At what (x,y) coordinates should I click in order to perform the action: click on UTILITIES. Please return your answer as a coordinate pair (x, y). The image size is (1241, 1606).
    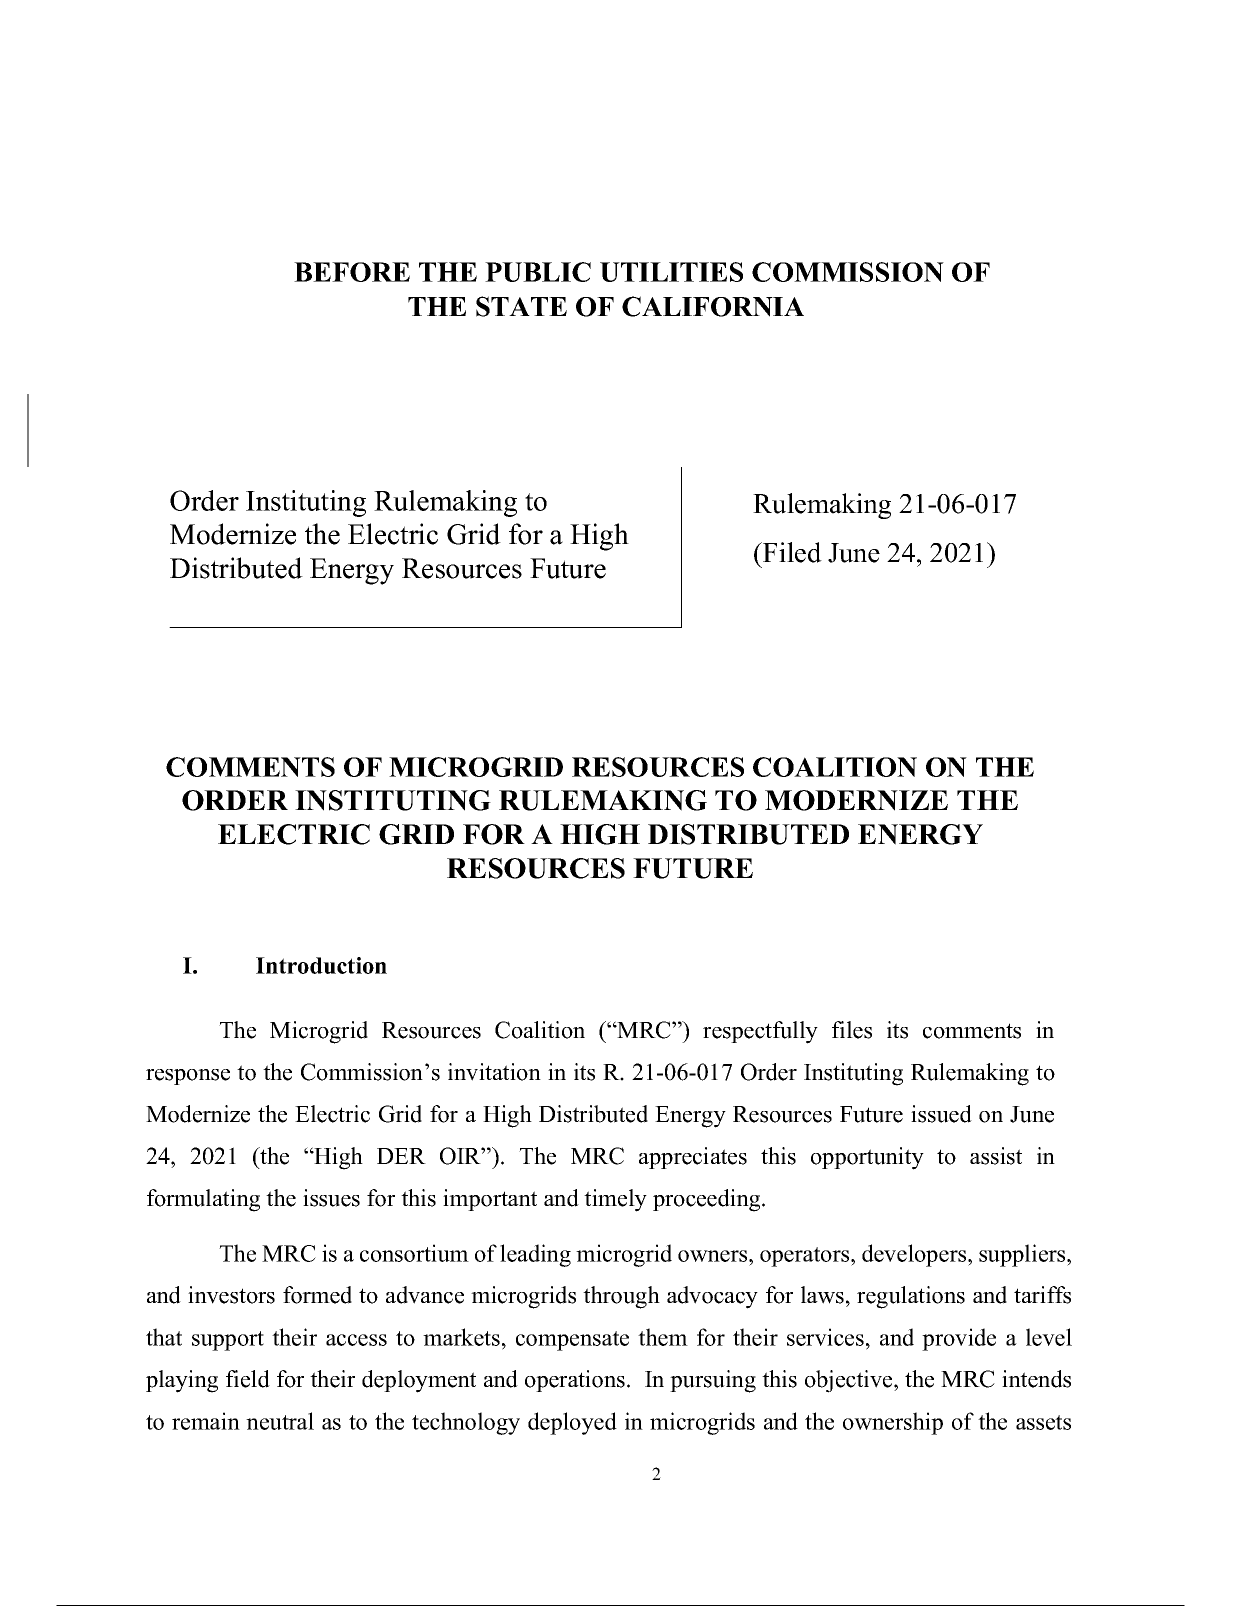
    Looking at the image, I should click on (671, 272).
